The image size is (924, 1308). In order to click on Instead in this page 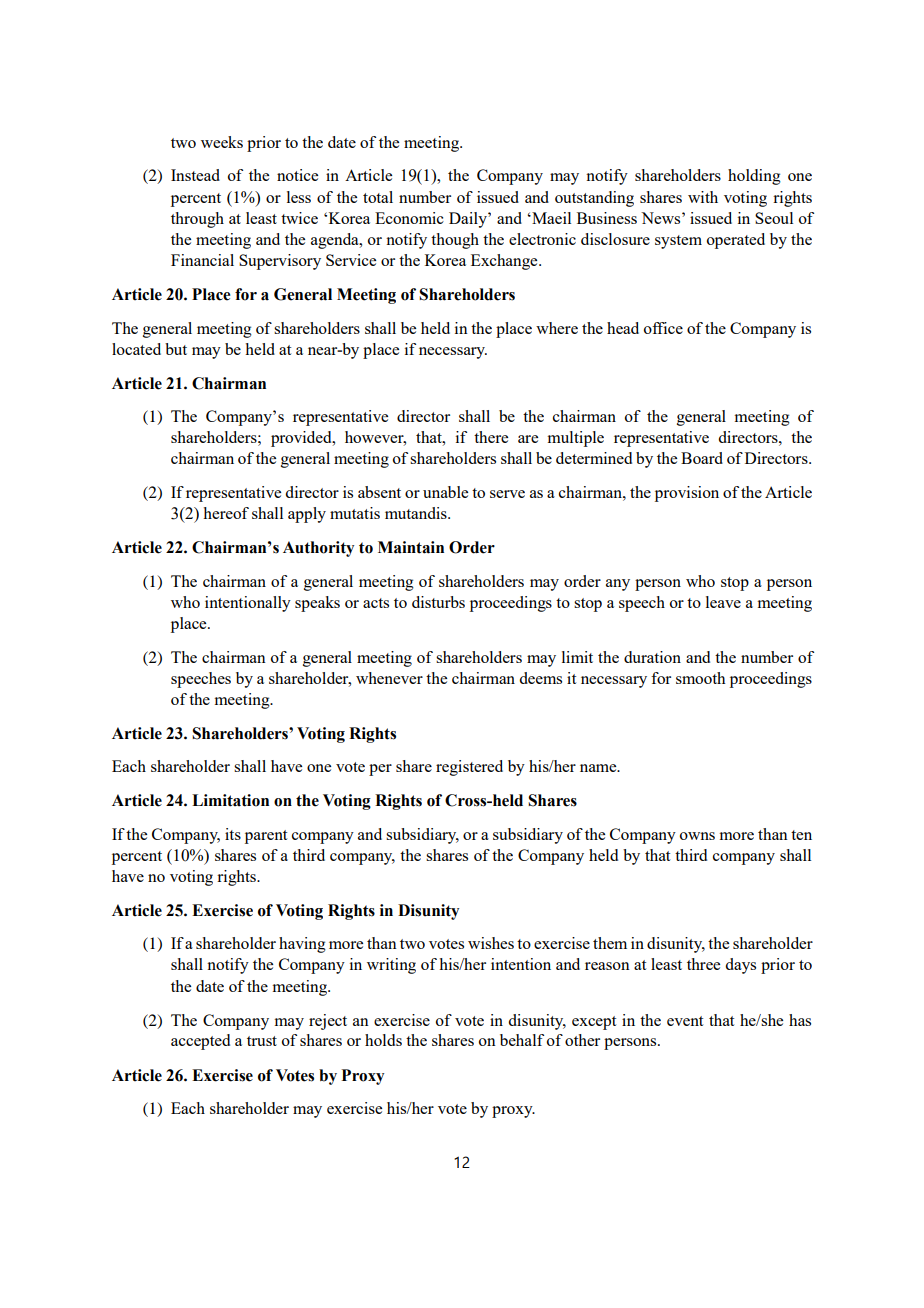, I will do `click(195, 175)`.
